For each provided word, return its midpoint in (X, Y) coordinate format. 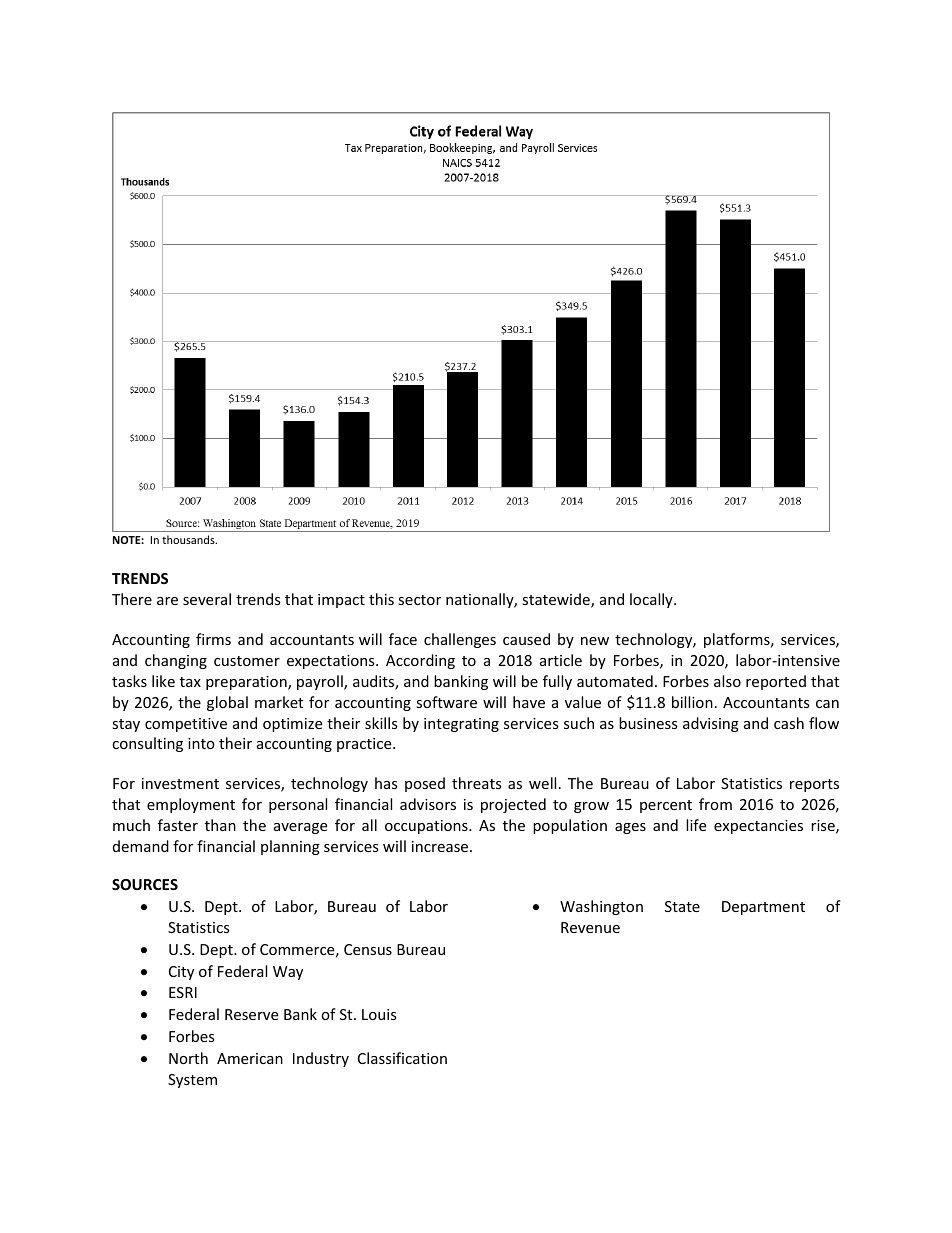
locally (652, 600)
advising (711, 724)
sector (419, 600)
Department (763, 908)
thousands (189, 539)
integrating (461, 725)
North (188, 1058)
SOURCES (145, 884)
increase (441, 846)
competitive (186, 725)
